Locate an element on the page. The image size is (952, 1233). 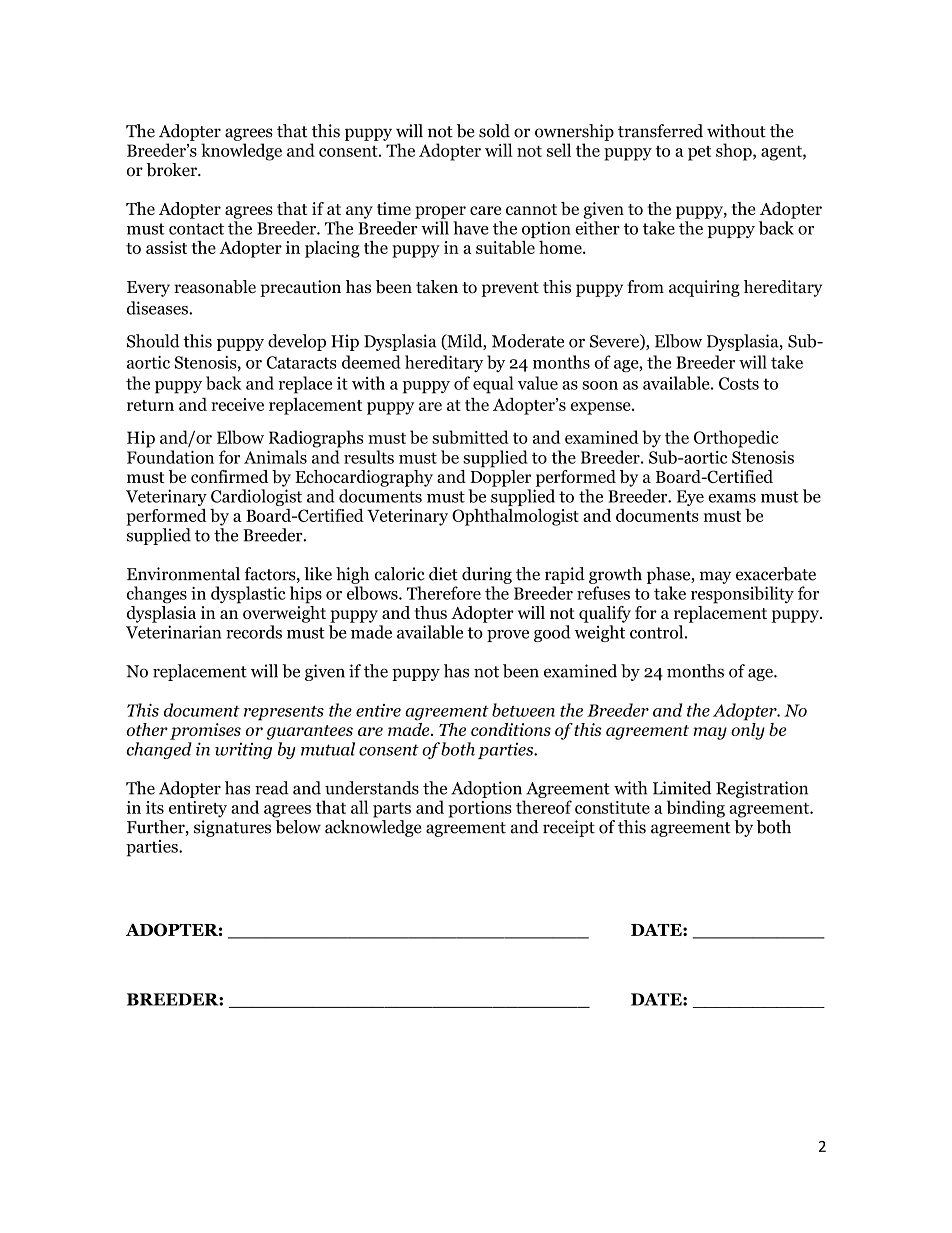
signatures is located at coordinates (232, 828).
